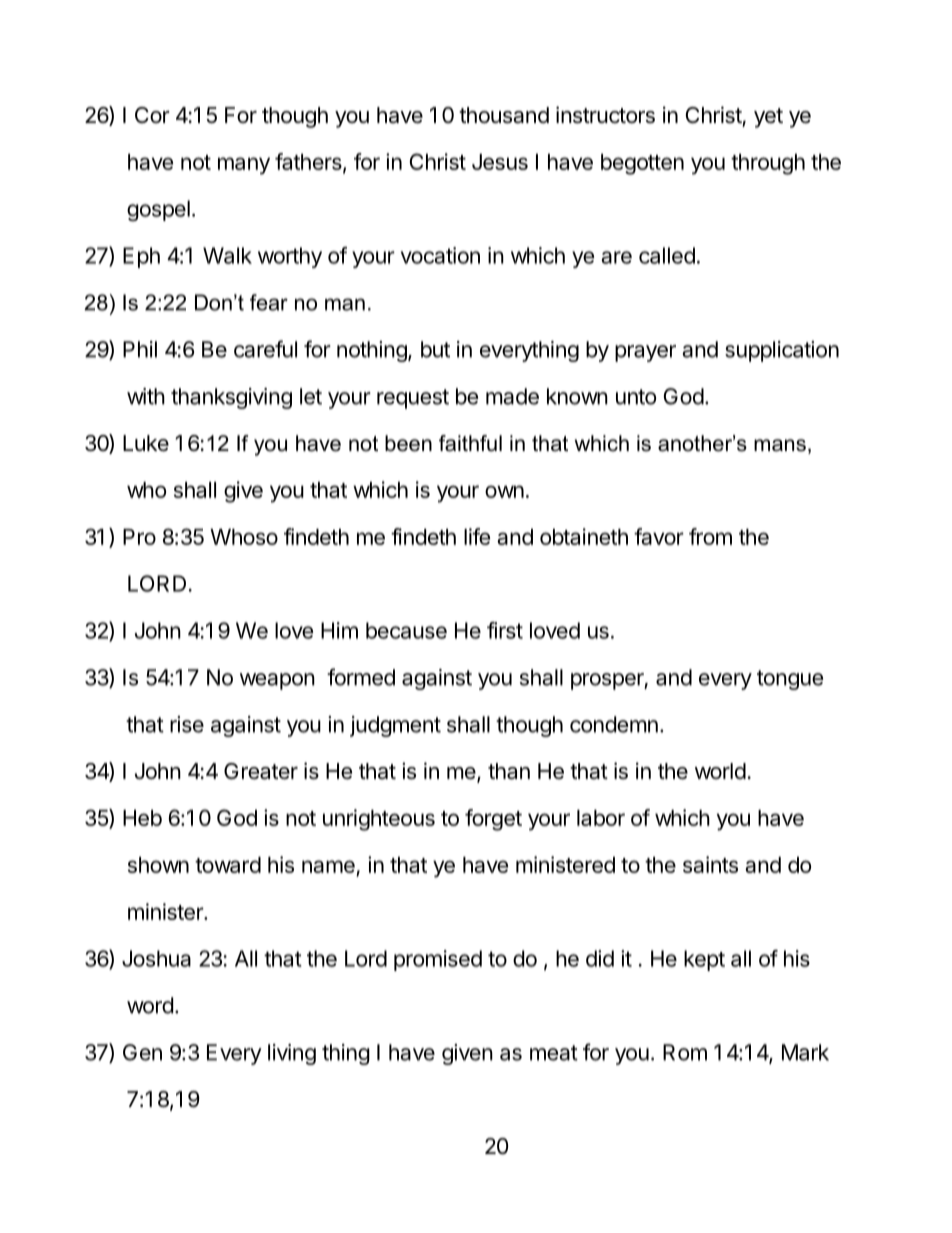  I want to click on meat, so click(554, 1053).
